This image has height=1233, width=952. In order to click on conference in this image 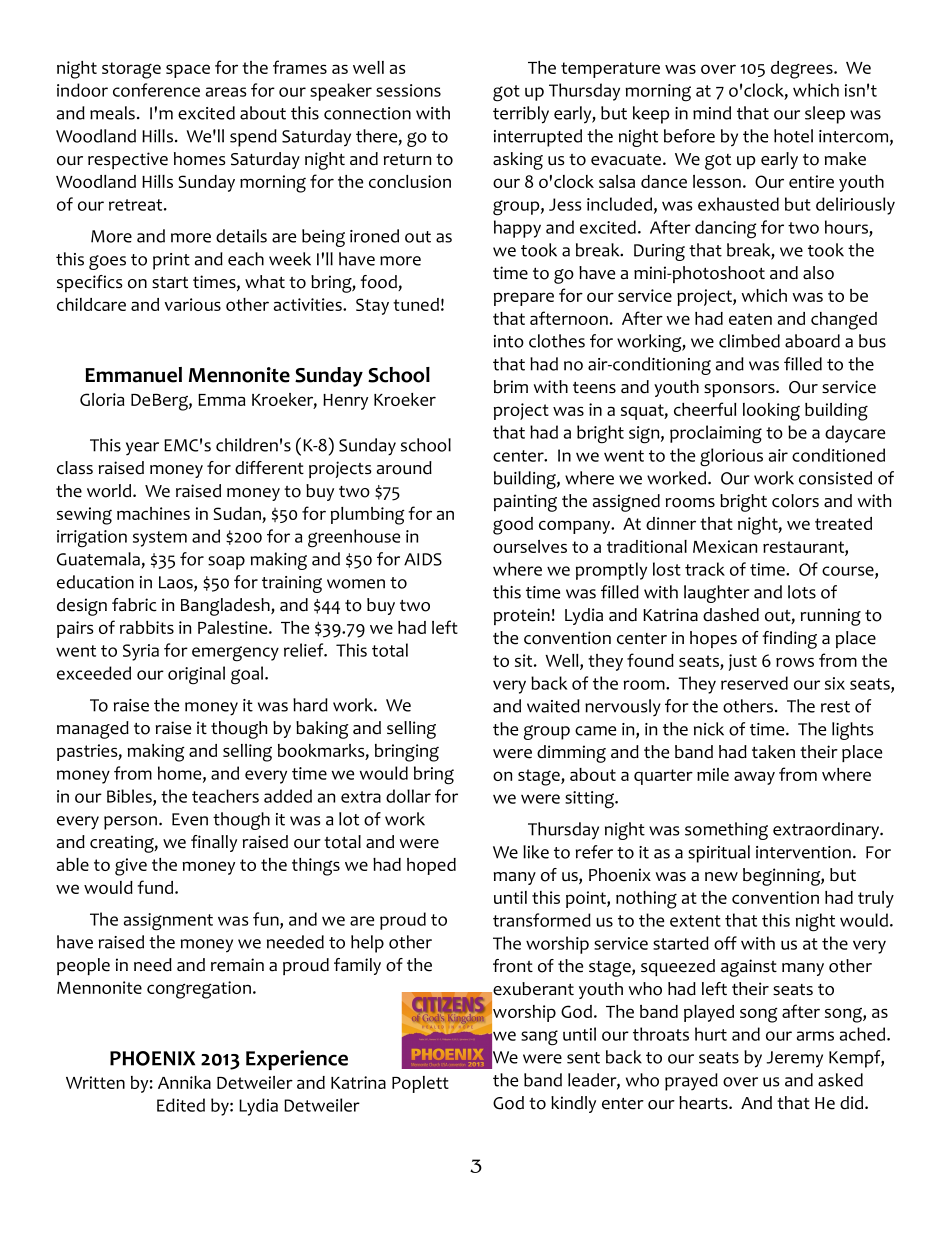, I will do `click(156, 90)`.
